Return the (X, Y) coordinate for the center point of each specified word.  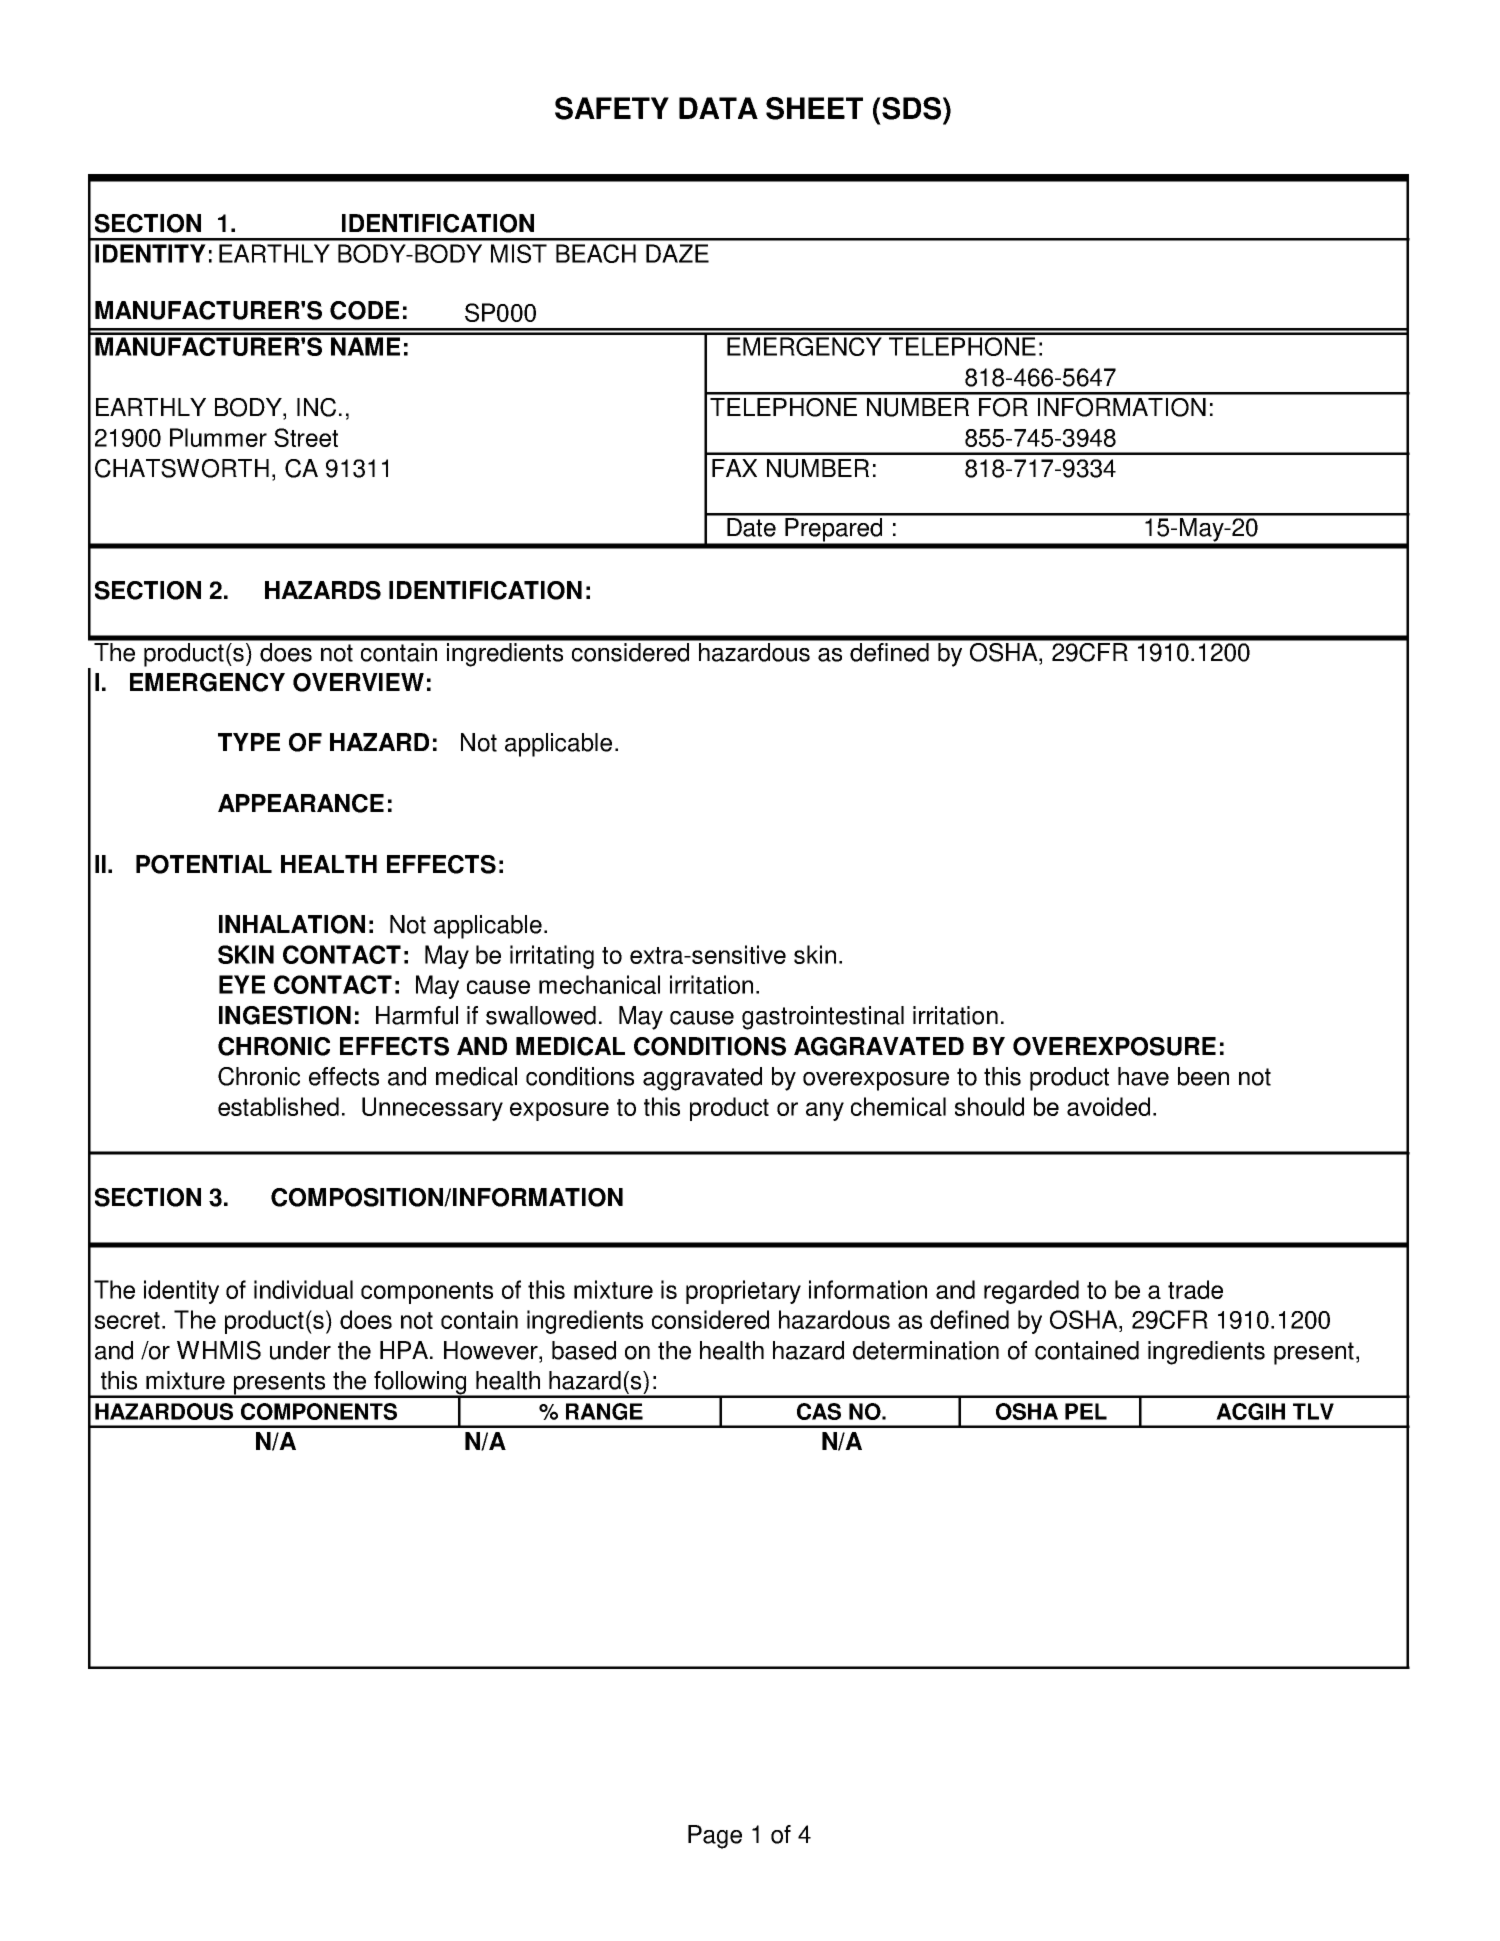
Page (715, 1837)
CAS (819, 1411)
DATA (718, 108)
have (1143, 1076)
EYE (242, 984)
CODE (364, 310)
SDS (912, 108)
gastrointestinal (823, 1018)
